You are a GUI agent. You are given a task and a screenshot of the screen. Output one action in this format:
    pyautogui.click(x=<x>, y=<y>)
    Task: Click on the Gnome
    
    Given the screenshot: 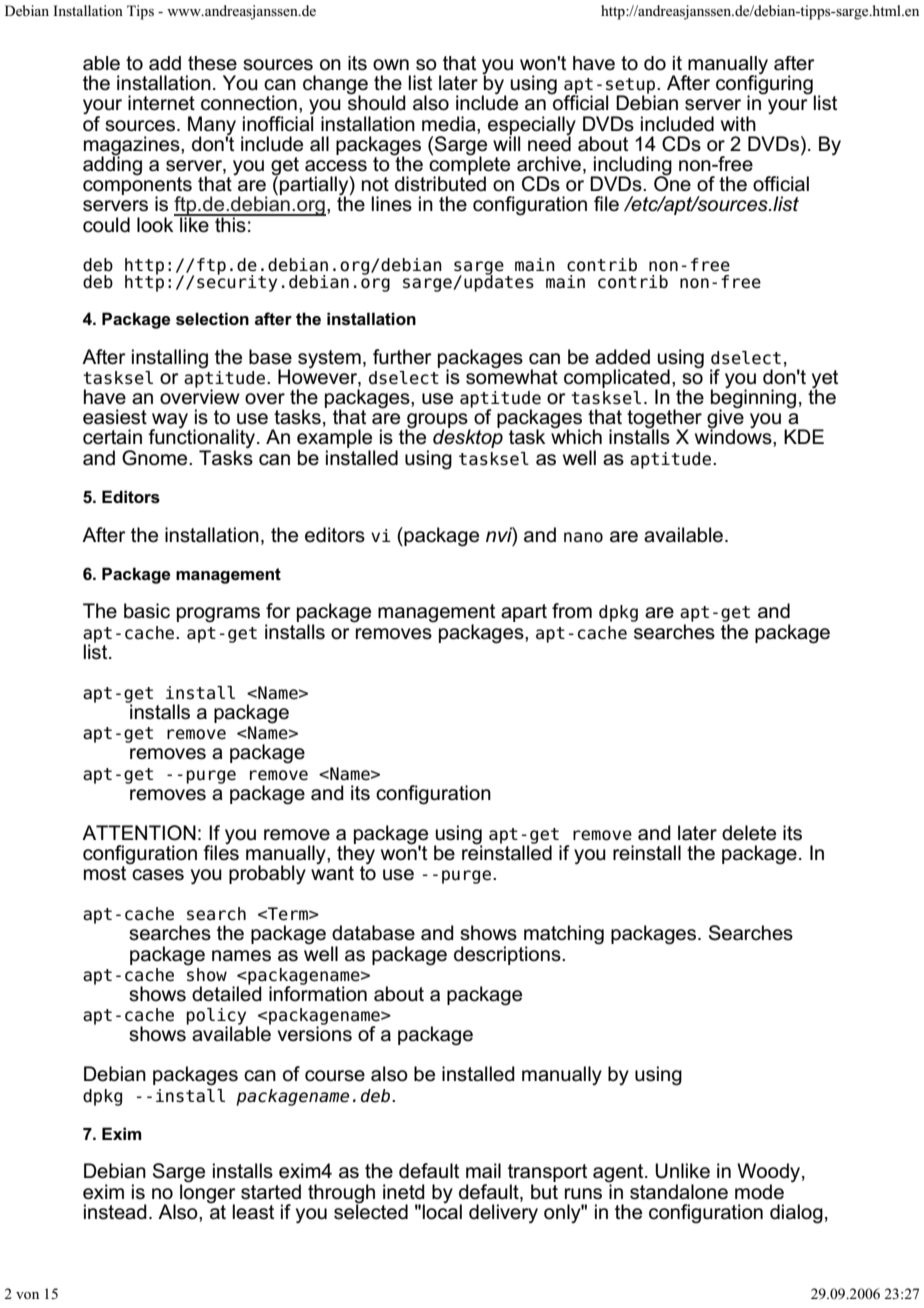 What is the action you would take?
    pyautogui.click(x=156, y=458)
